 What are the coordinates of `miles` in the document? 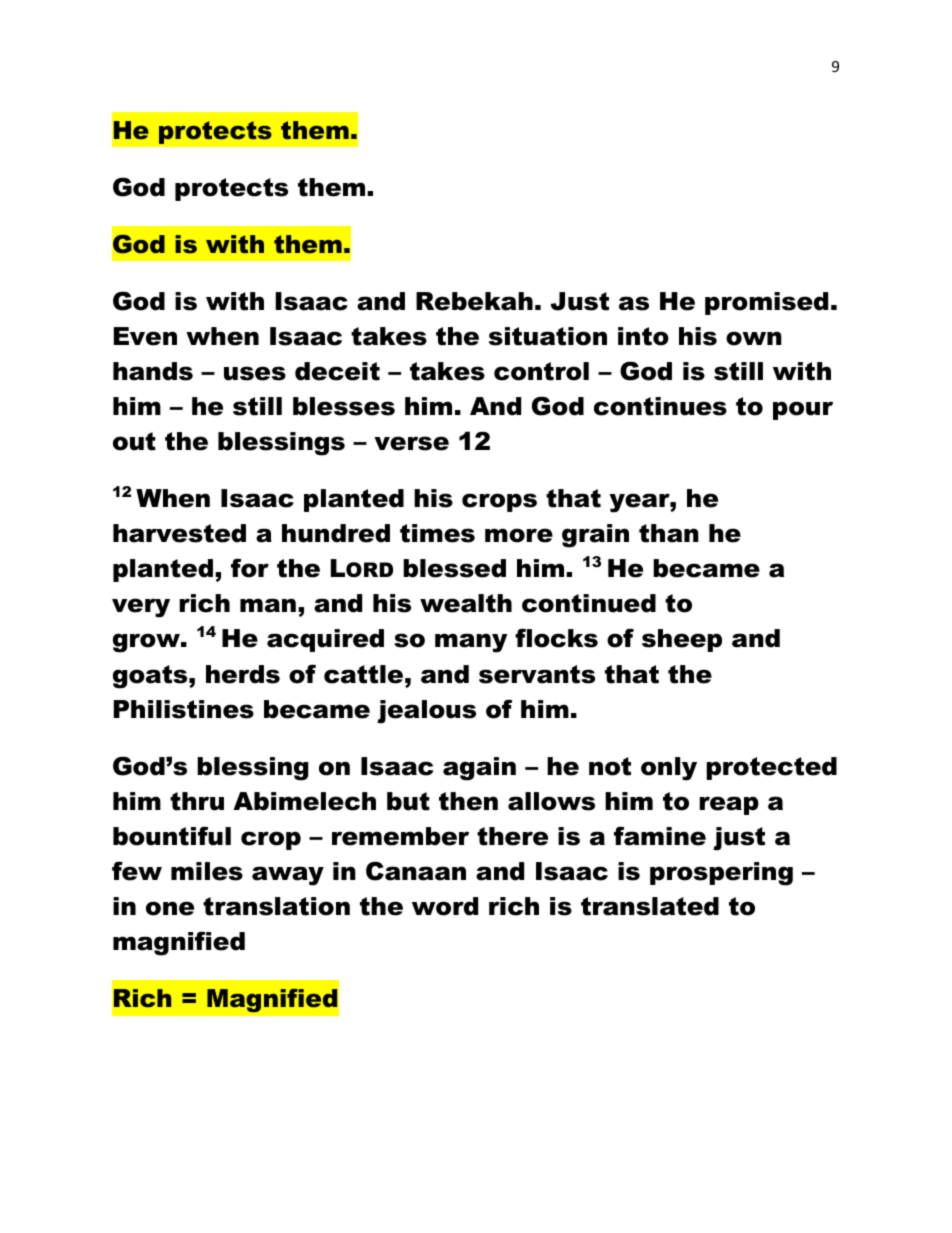 It's located at (207, 871).
